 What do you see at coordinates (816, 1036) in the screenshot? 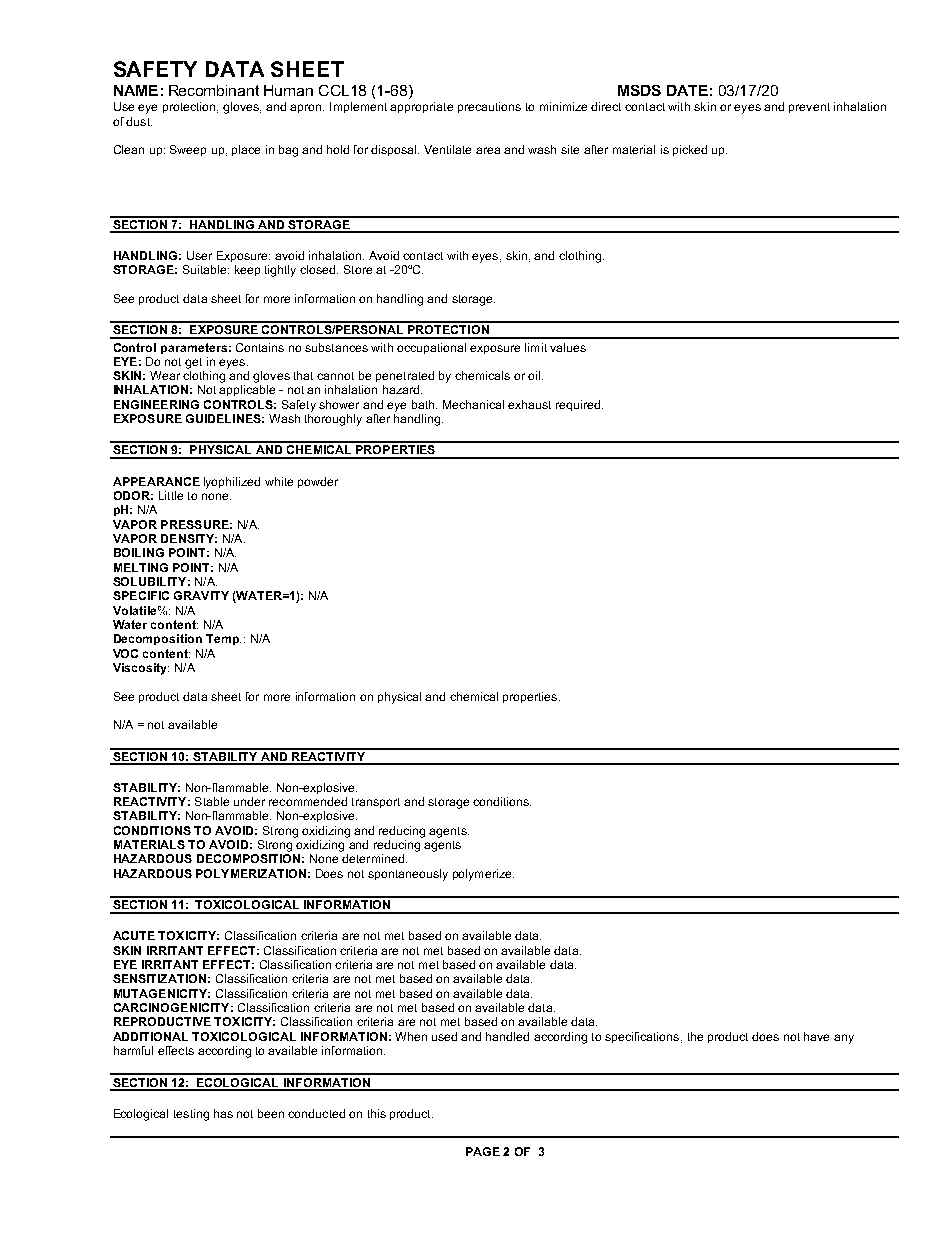
I see `have` at bounding box center [816, 1036].
